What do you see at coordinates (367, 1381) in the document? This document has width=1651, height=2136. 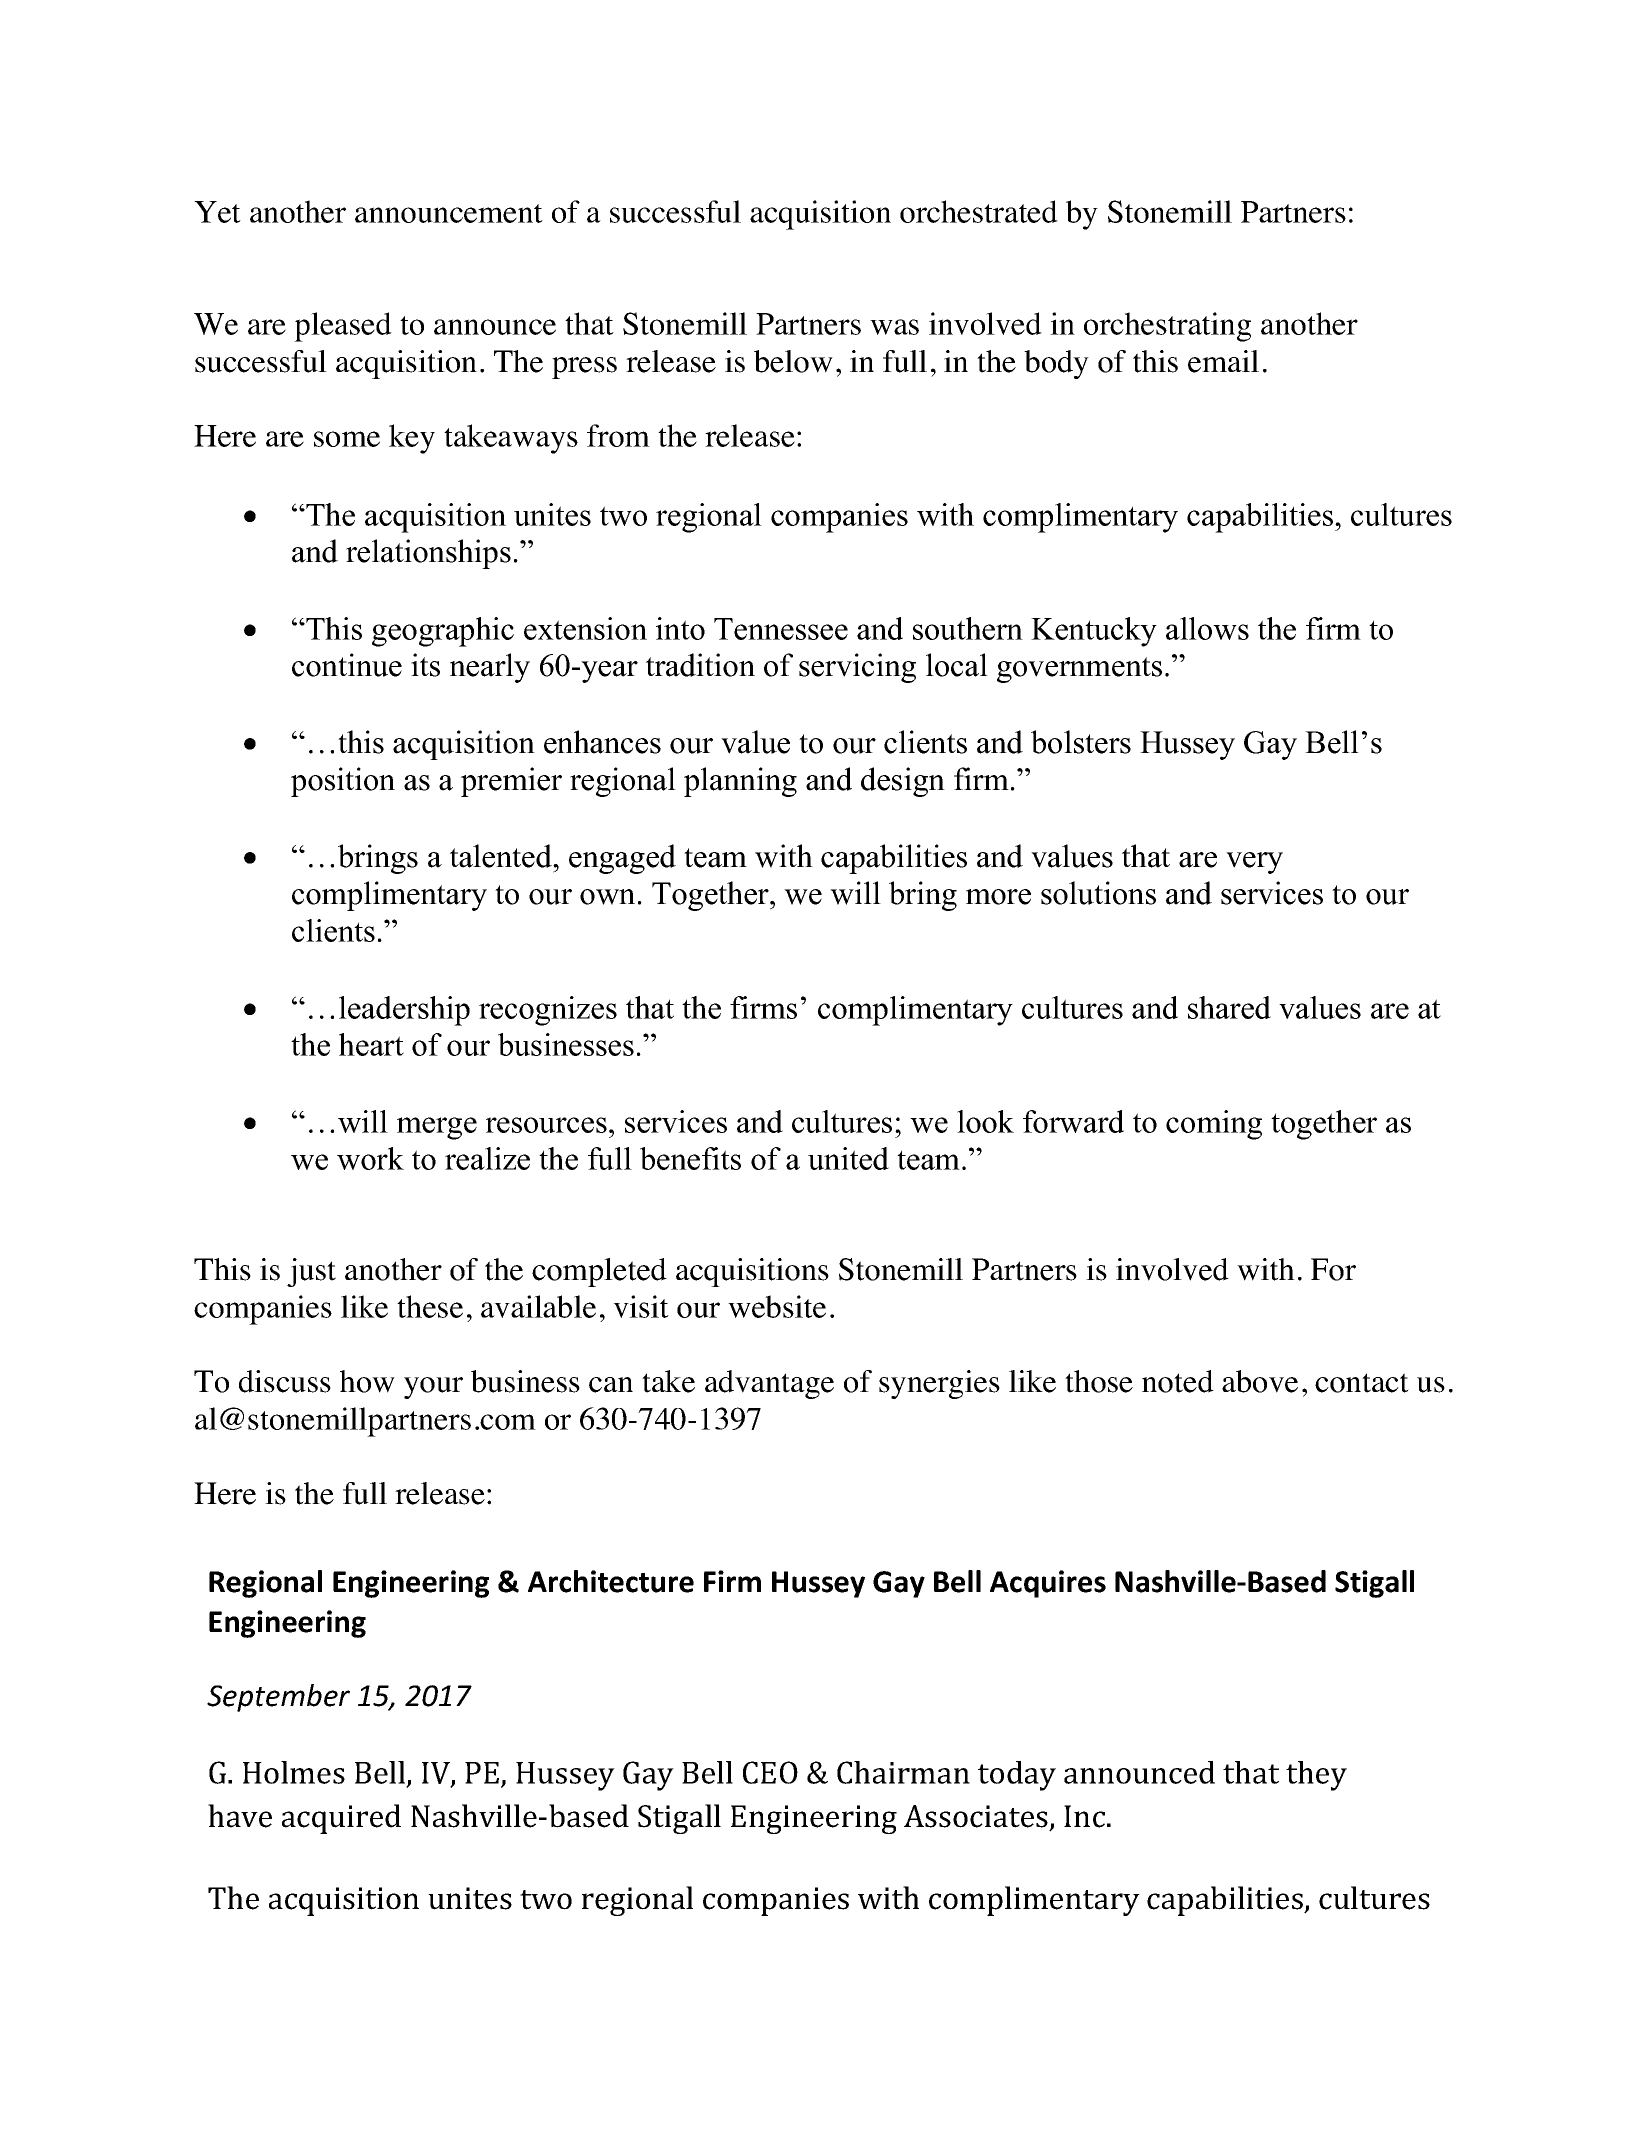 I see `how` at bounding box center [367, 1381].
